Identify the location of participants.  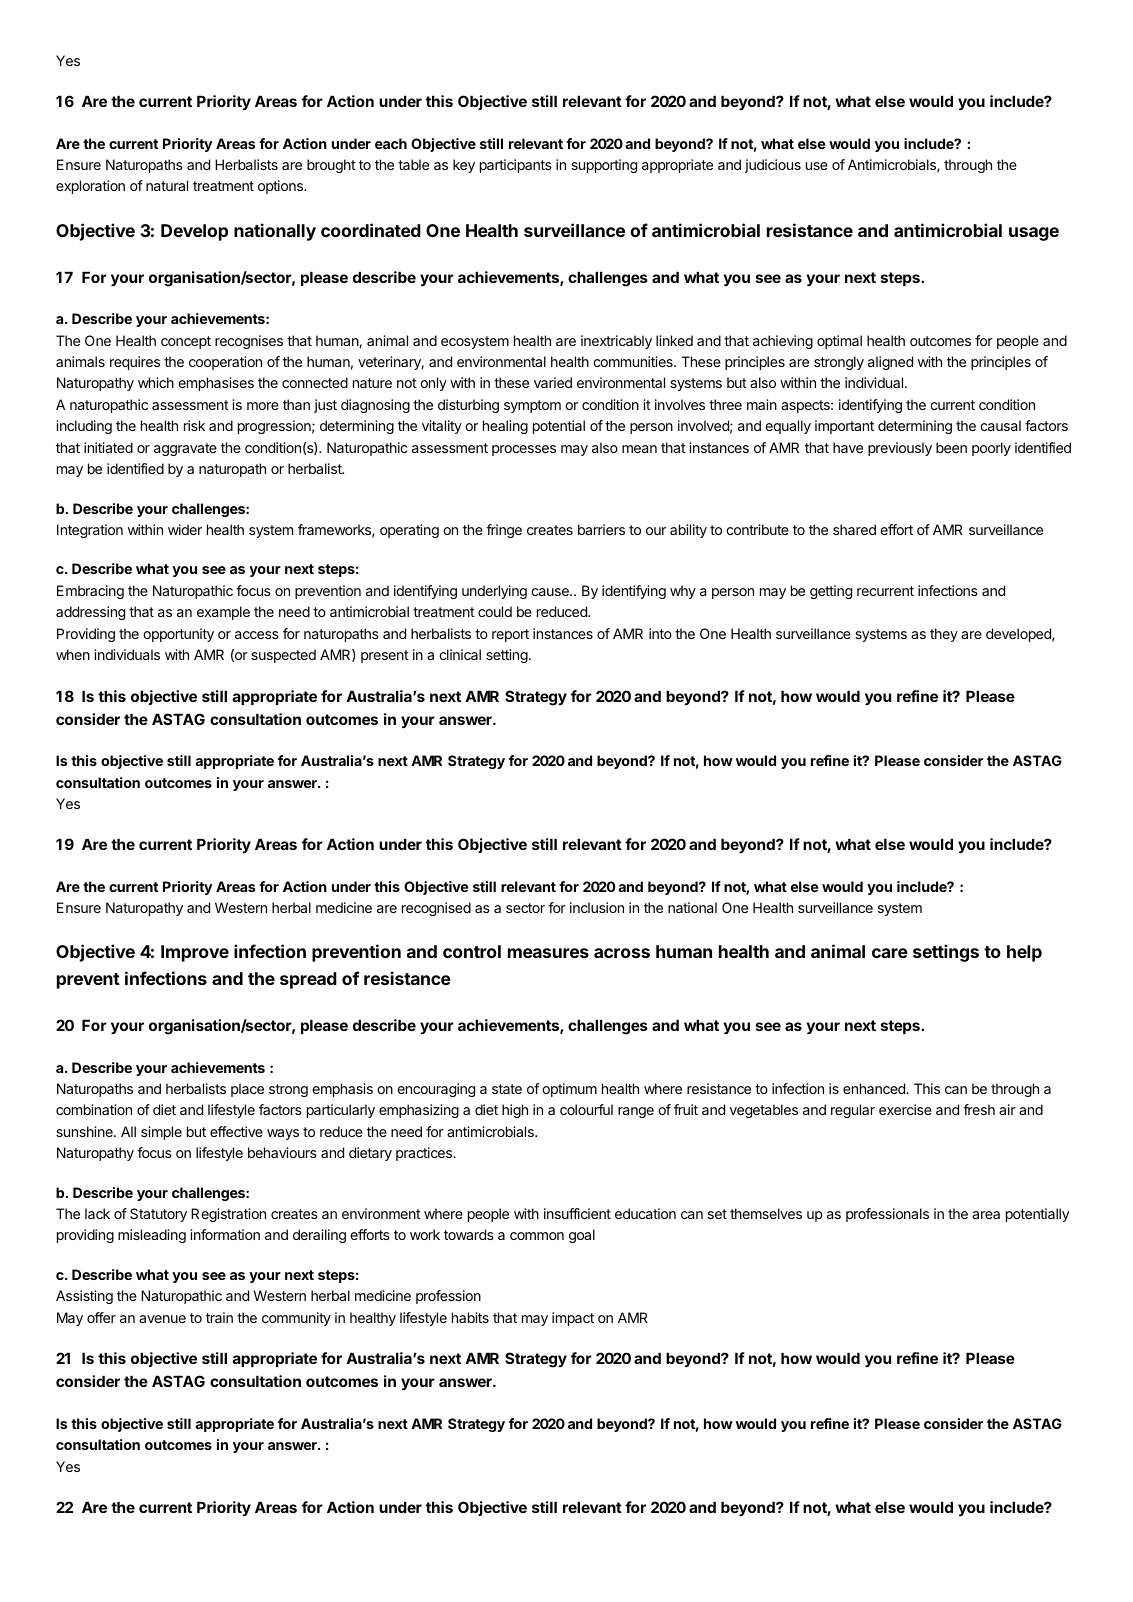
(516, 166).
